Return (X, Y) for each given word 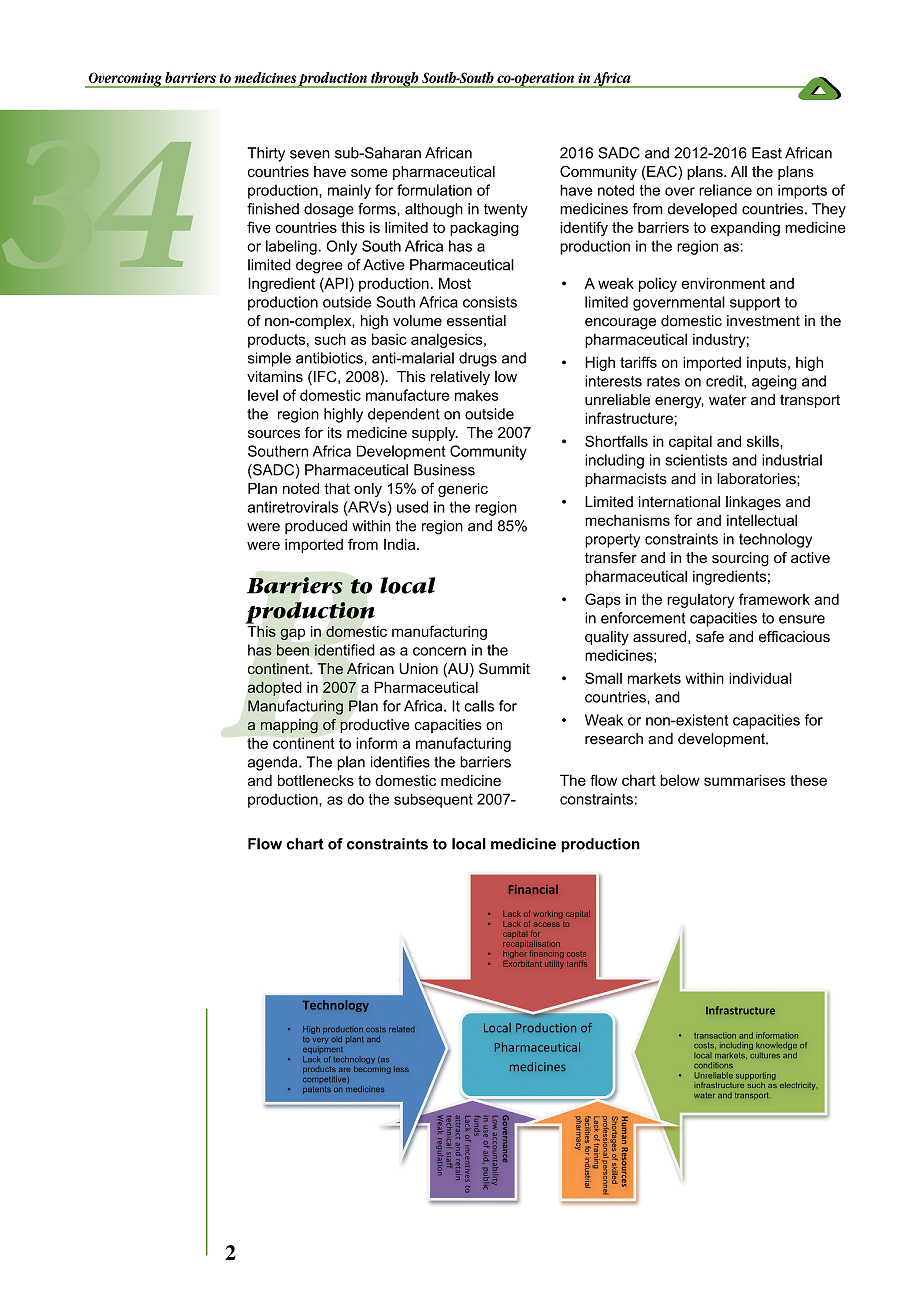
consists (490, 302)
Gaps (603, 600)
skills (763, 441)
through (395, 80)
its (335, 432)
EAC (662, 172)
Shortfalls (616, 441)
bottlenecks (316, 780)
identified (345, 650)
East (767, 153)
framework (774, 599)
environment (723, 283)
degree (319, 266)
